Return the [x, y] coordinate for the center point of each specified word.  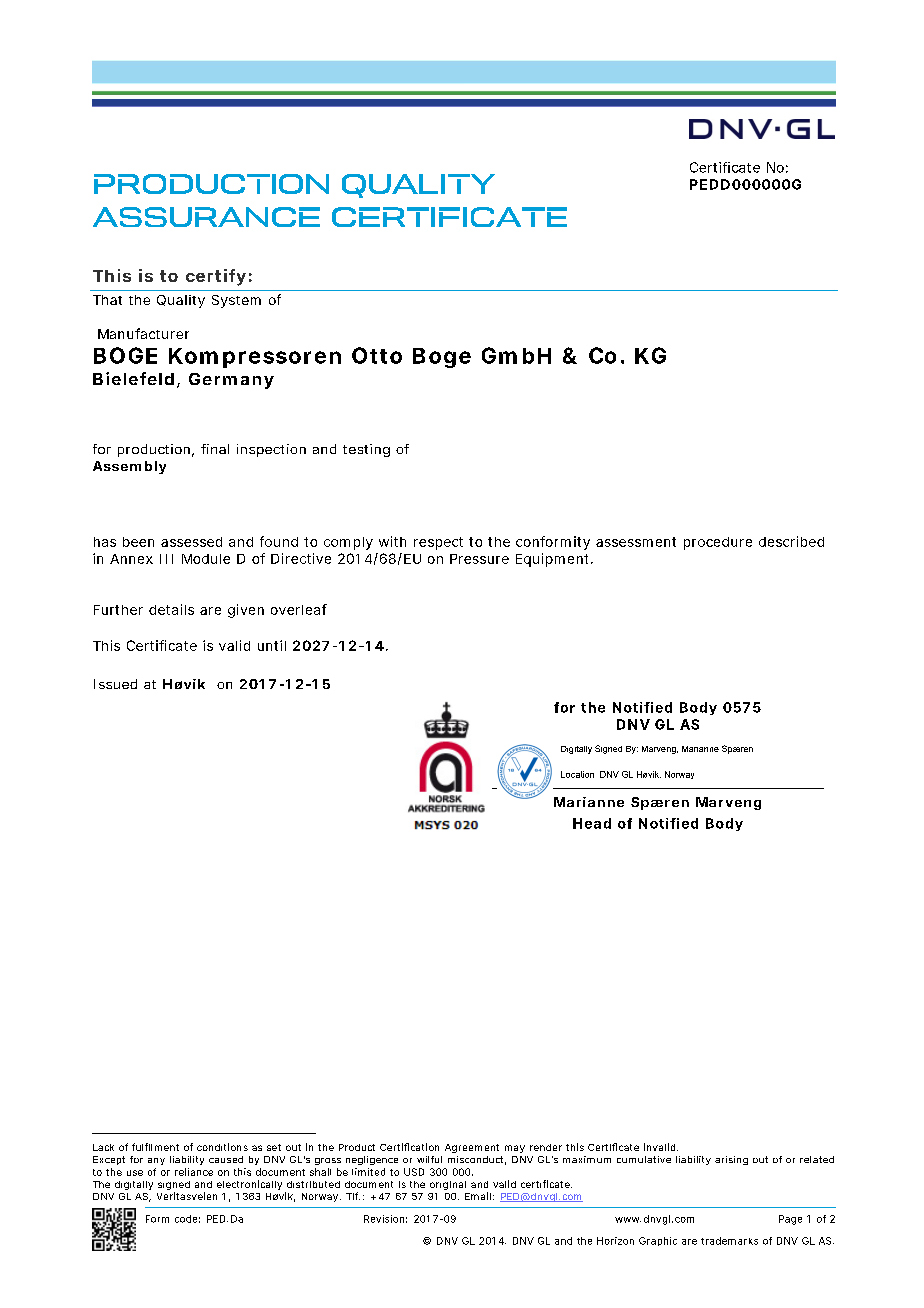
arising [731, 1160]
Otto [377, 355]
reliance [194, 1172]
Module [206, 559]
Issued [115, 684]
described [791, 541]
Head [592, 823]
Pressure [479, 559]
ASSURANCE [206, 217]
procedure [718, 543]
